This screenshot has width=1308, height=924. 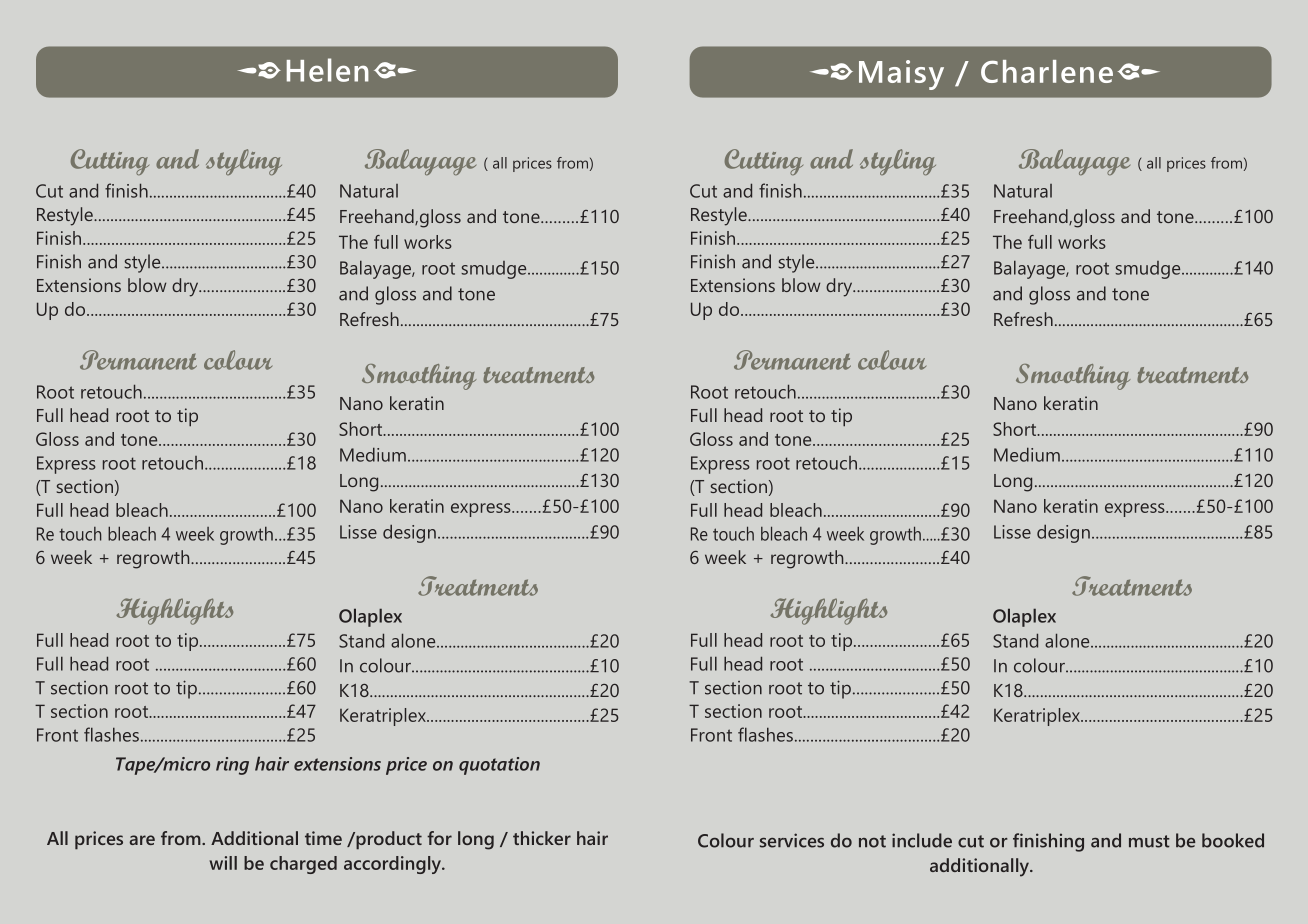 What do you see at coordinates (1233, 840) in the screenshot?
I see `booked` at bounding box center [1233, 840].
